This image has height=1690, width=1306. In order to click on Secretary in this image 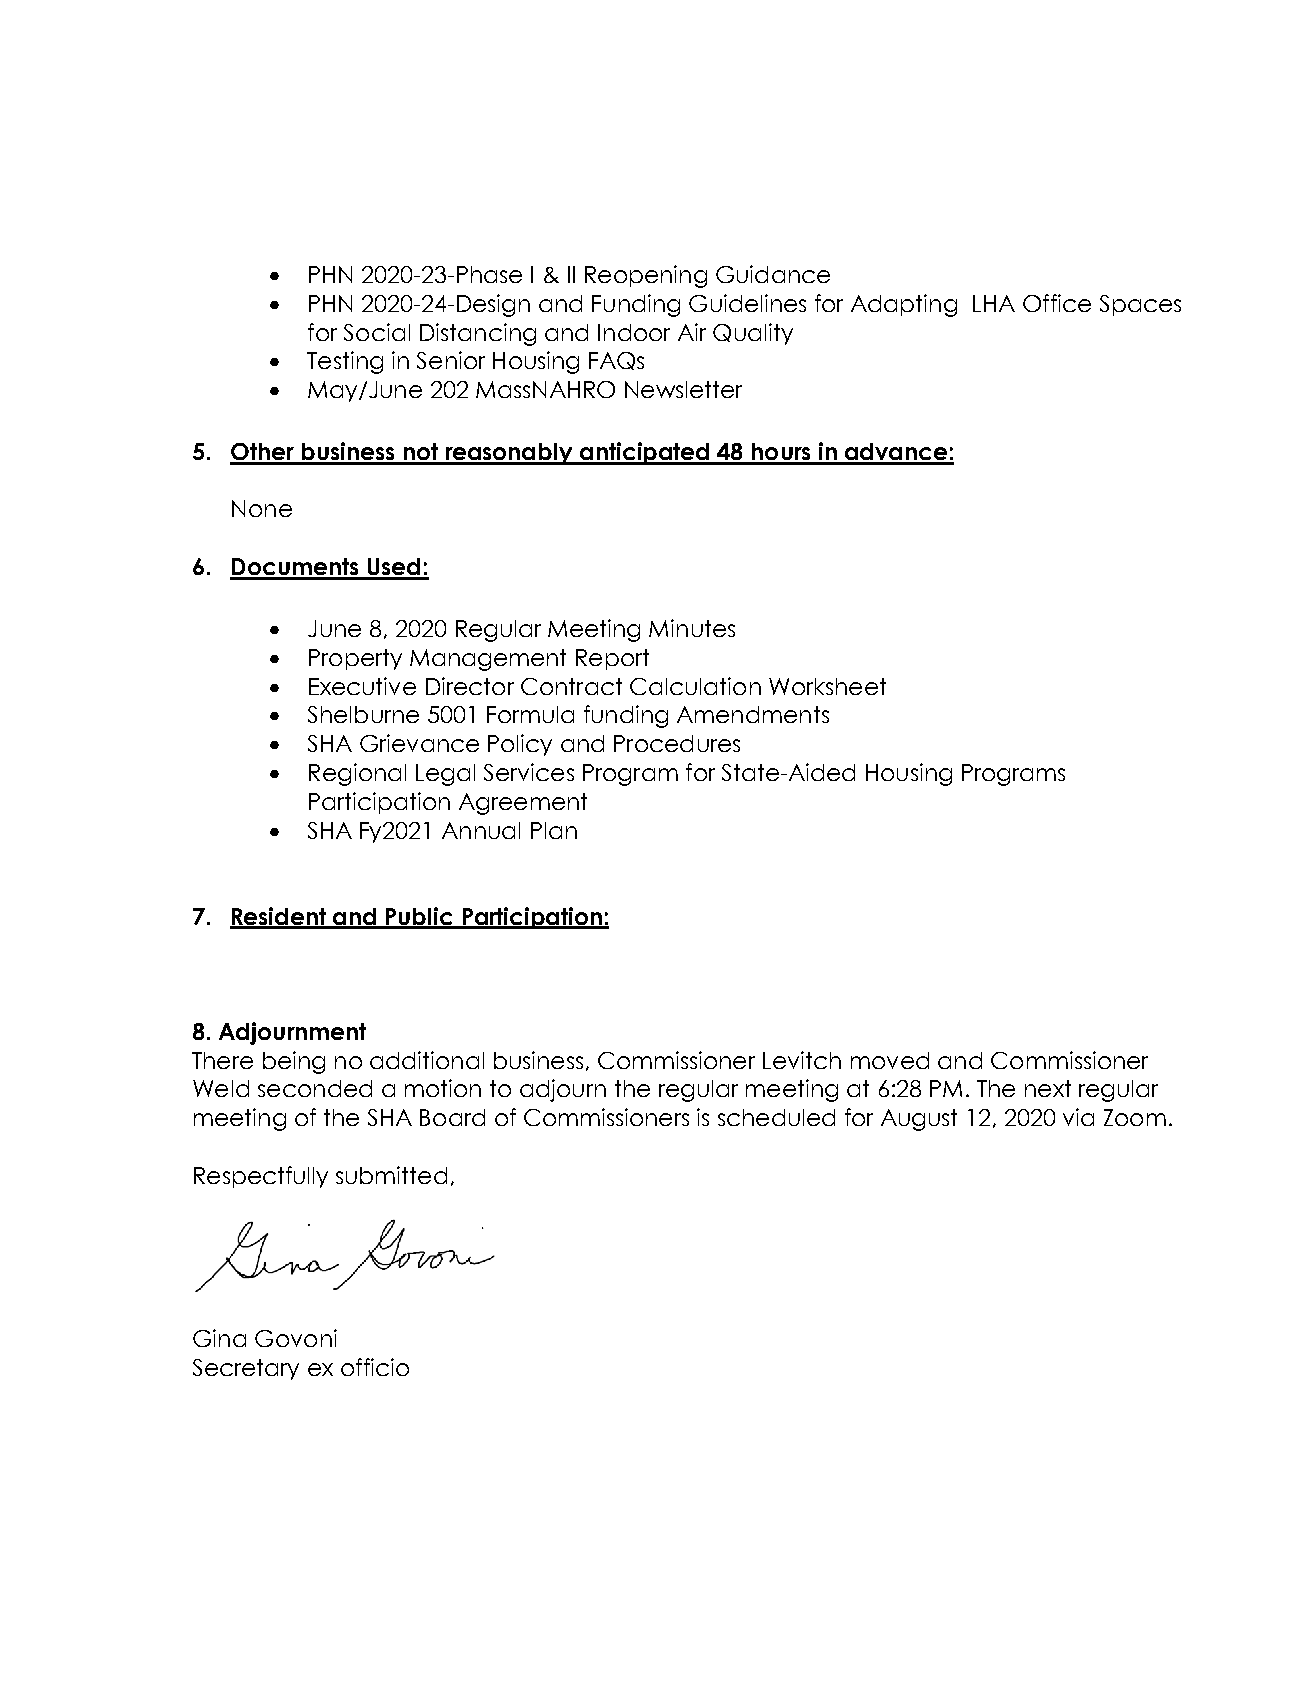, I will do `click(246, 1369)`.
